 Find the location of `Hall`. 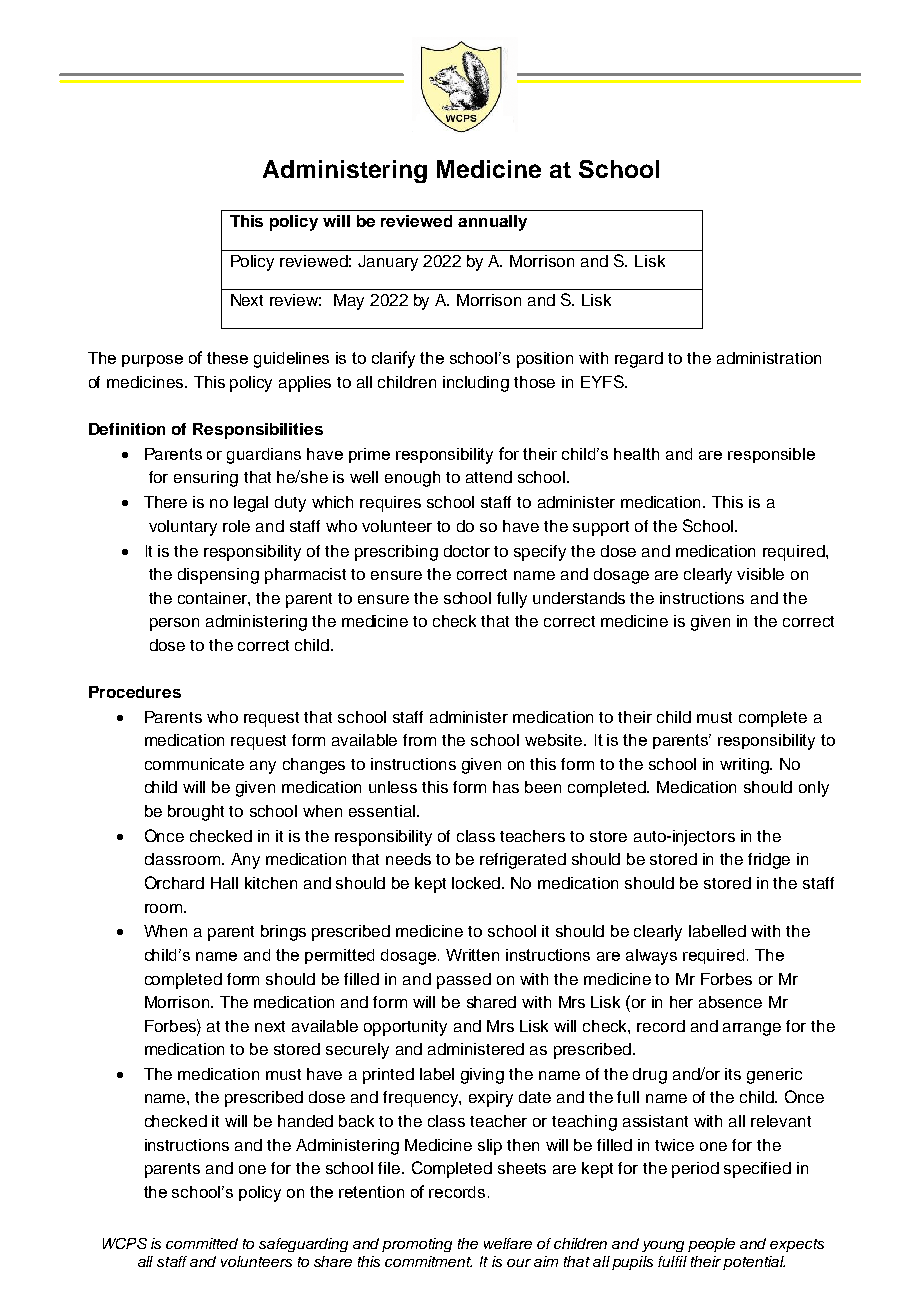

Hall is located at coordinates (224, 883).
